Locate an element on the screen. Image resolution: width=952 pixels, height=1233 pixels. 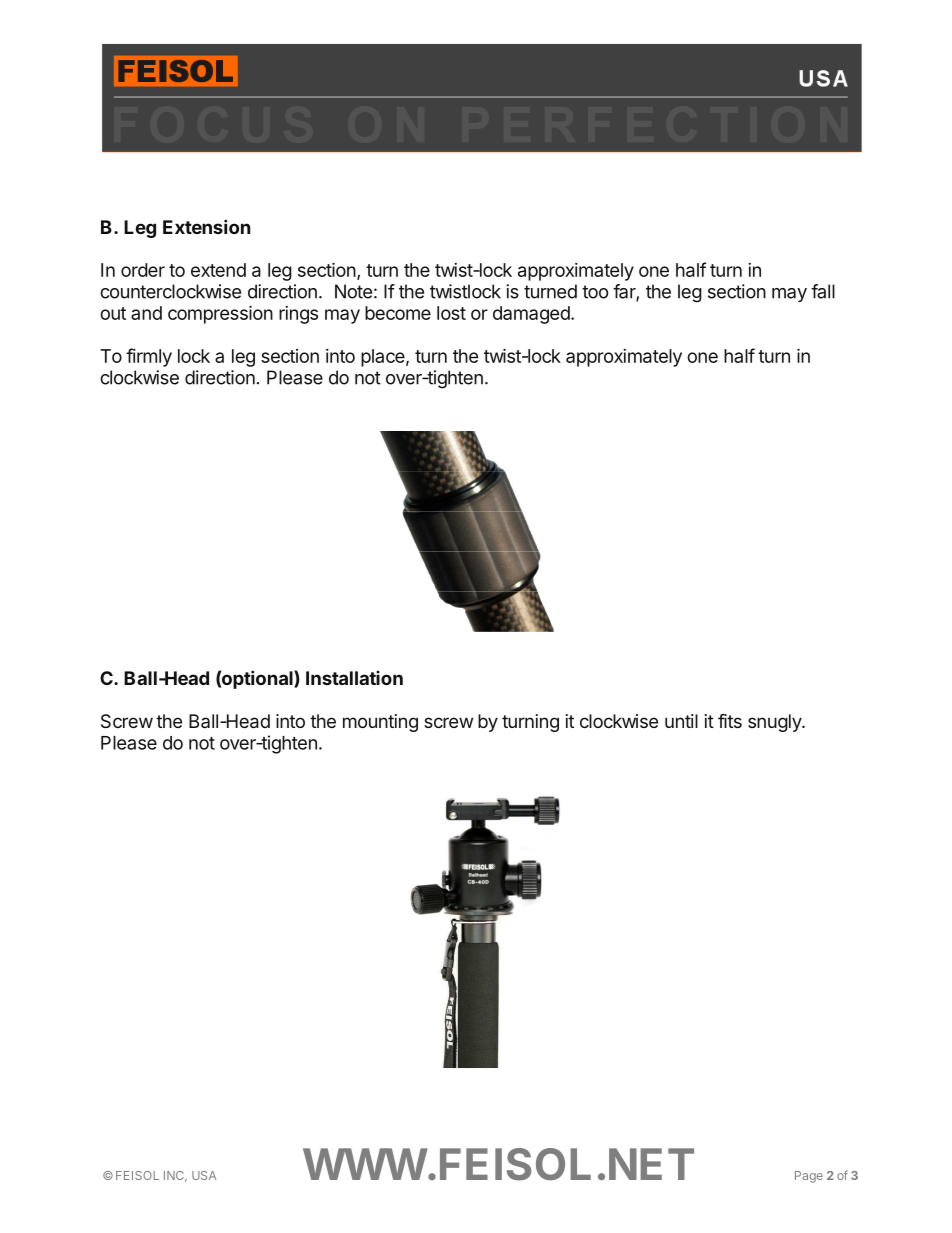
Installation is located at coordinates (354, 678).
